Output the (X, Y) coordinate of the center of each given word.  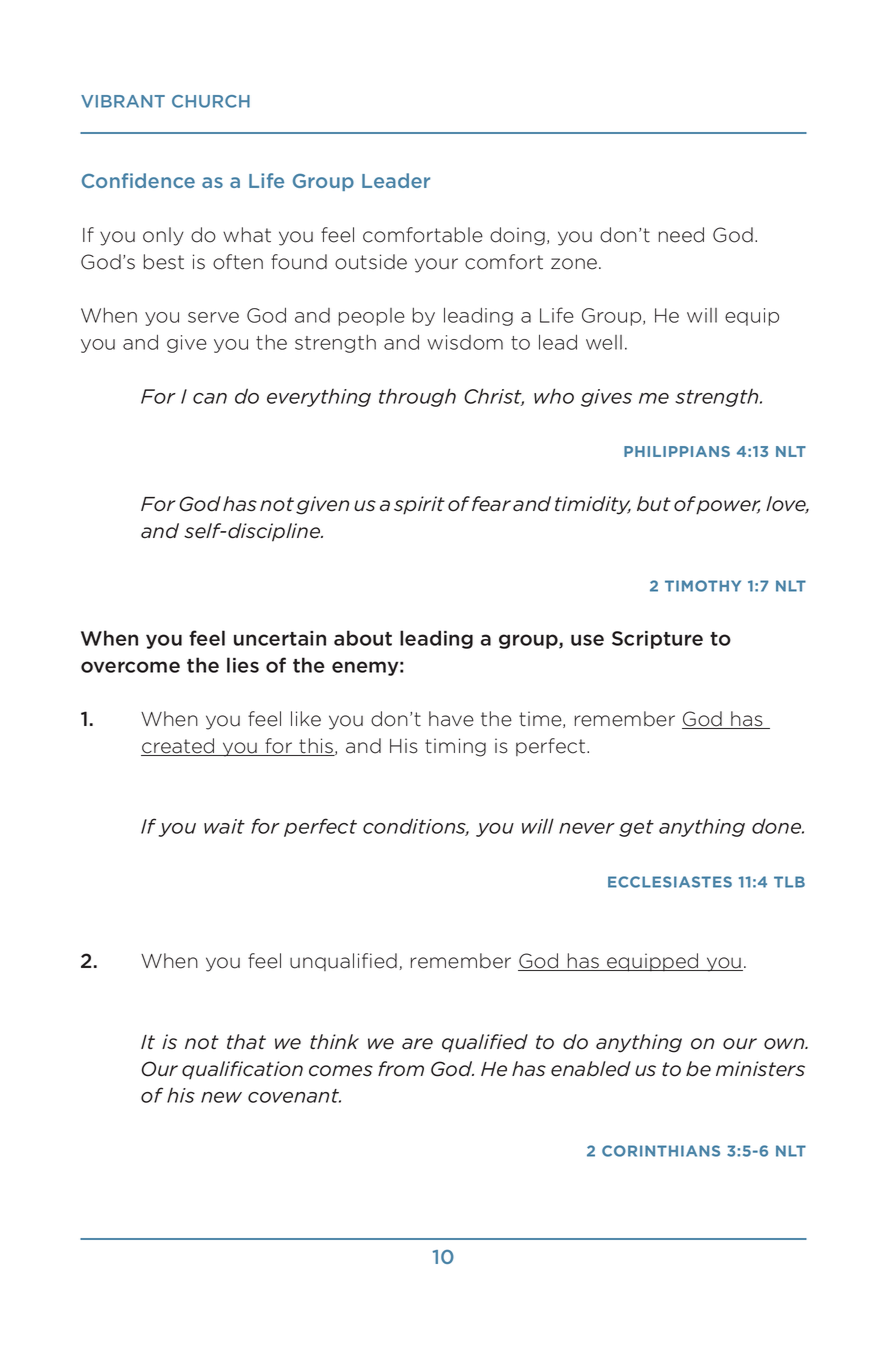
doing (517, 236)
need (681, 235)
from (401, 1069)
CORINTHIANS (661, 1151)
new (221, 1097)
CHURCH (211, 101)
